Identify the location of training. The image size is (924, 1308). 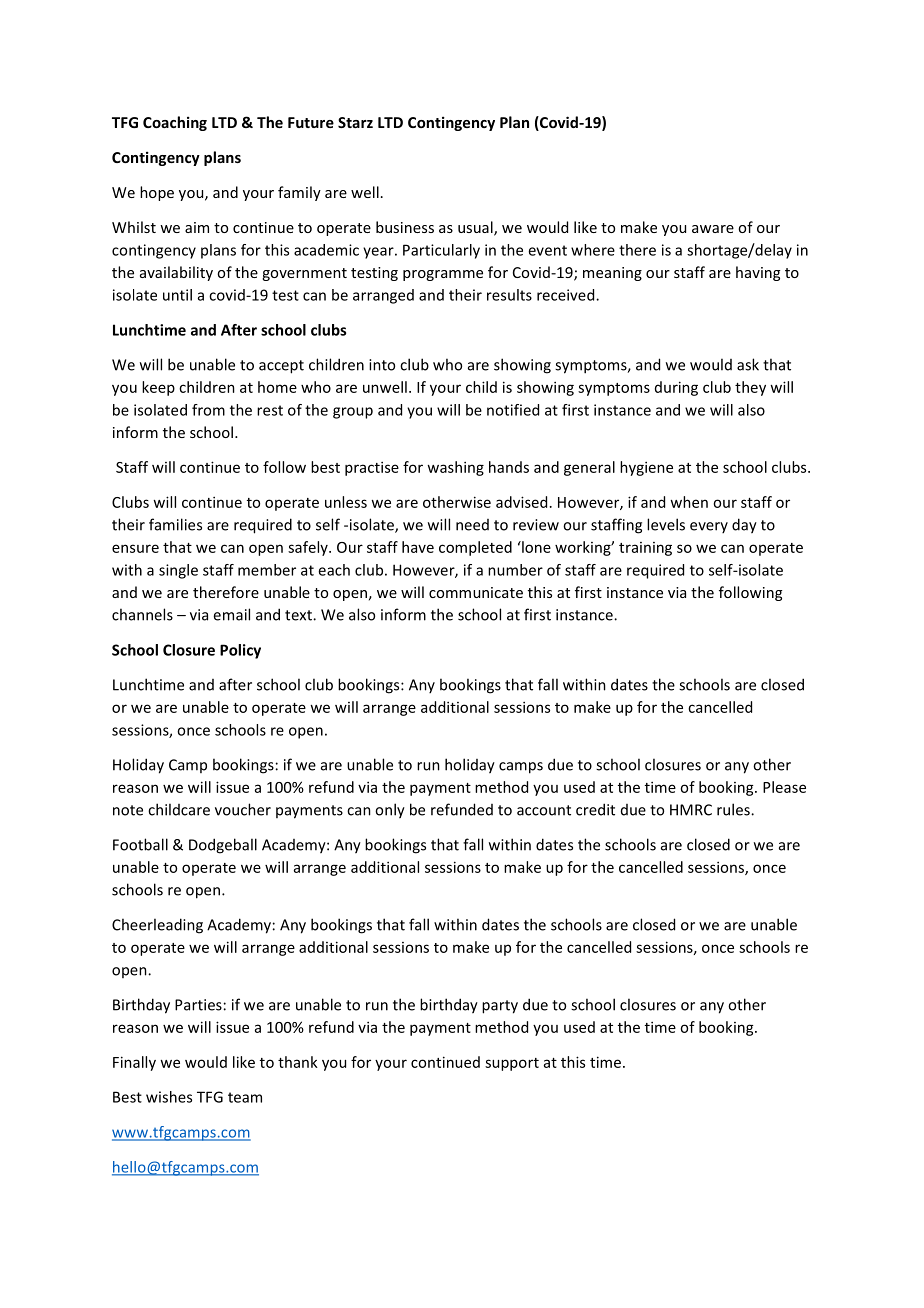
(645, 549).
